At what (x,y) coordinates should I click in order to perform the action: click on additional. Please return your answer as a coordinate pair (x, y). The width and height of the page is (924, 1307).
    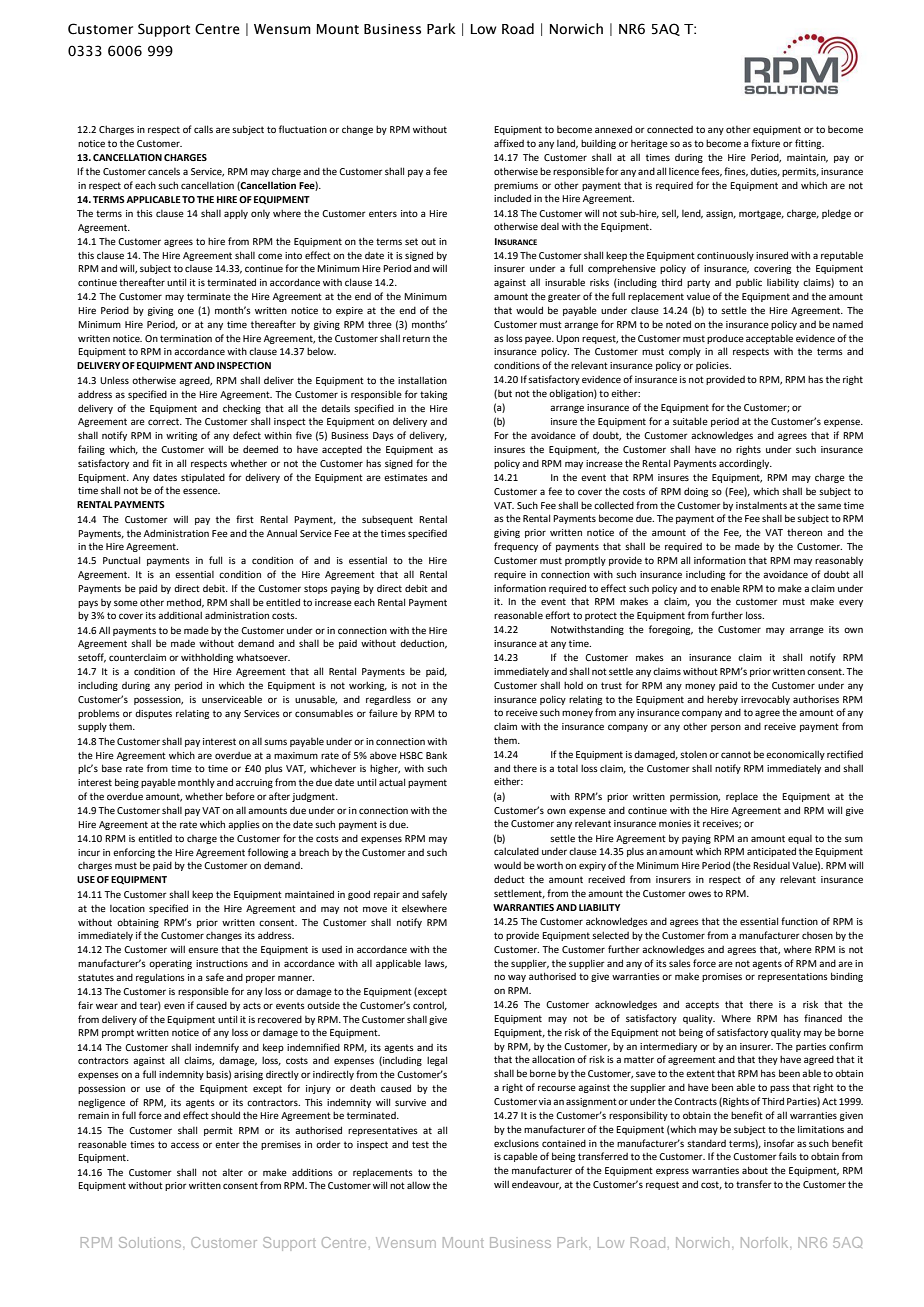
    Looking at the image, I should click on (180, 615).
